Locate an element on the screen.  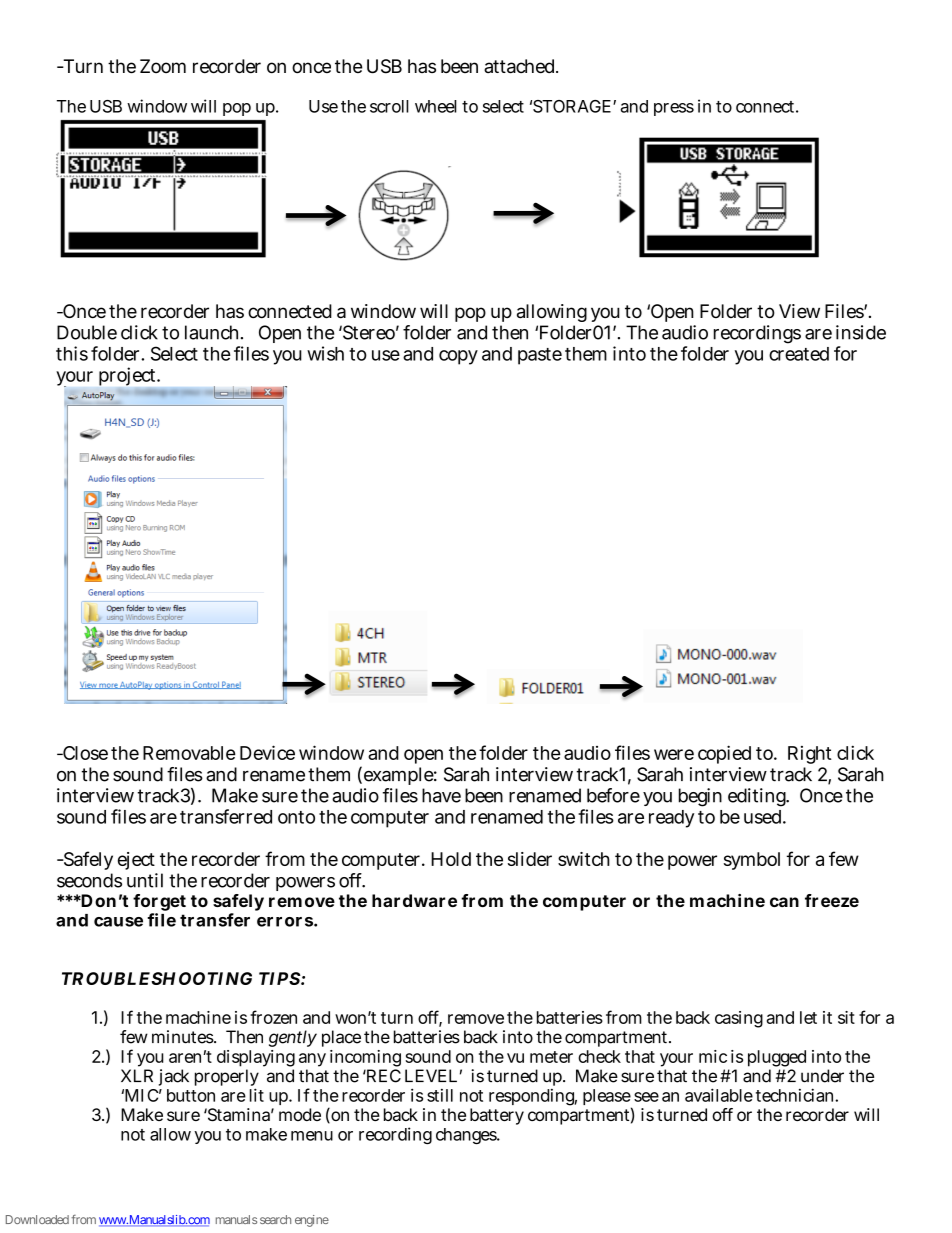
cause is located at coordinates (118, 922).
